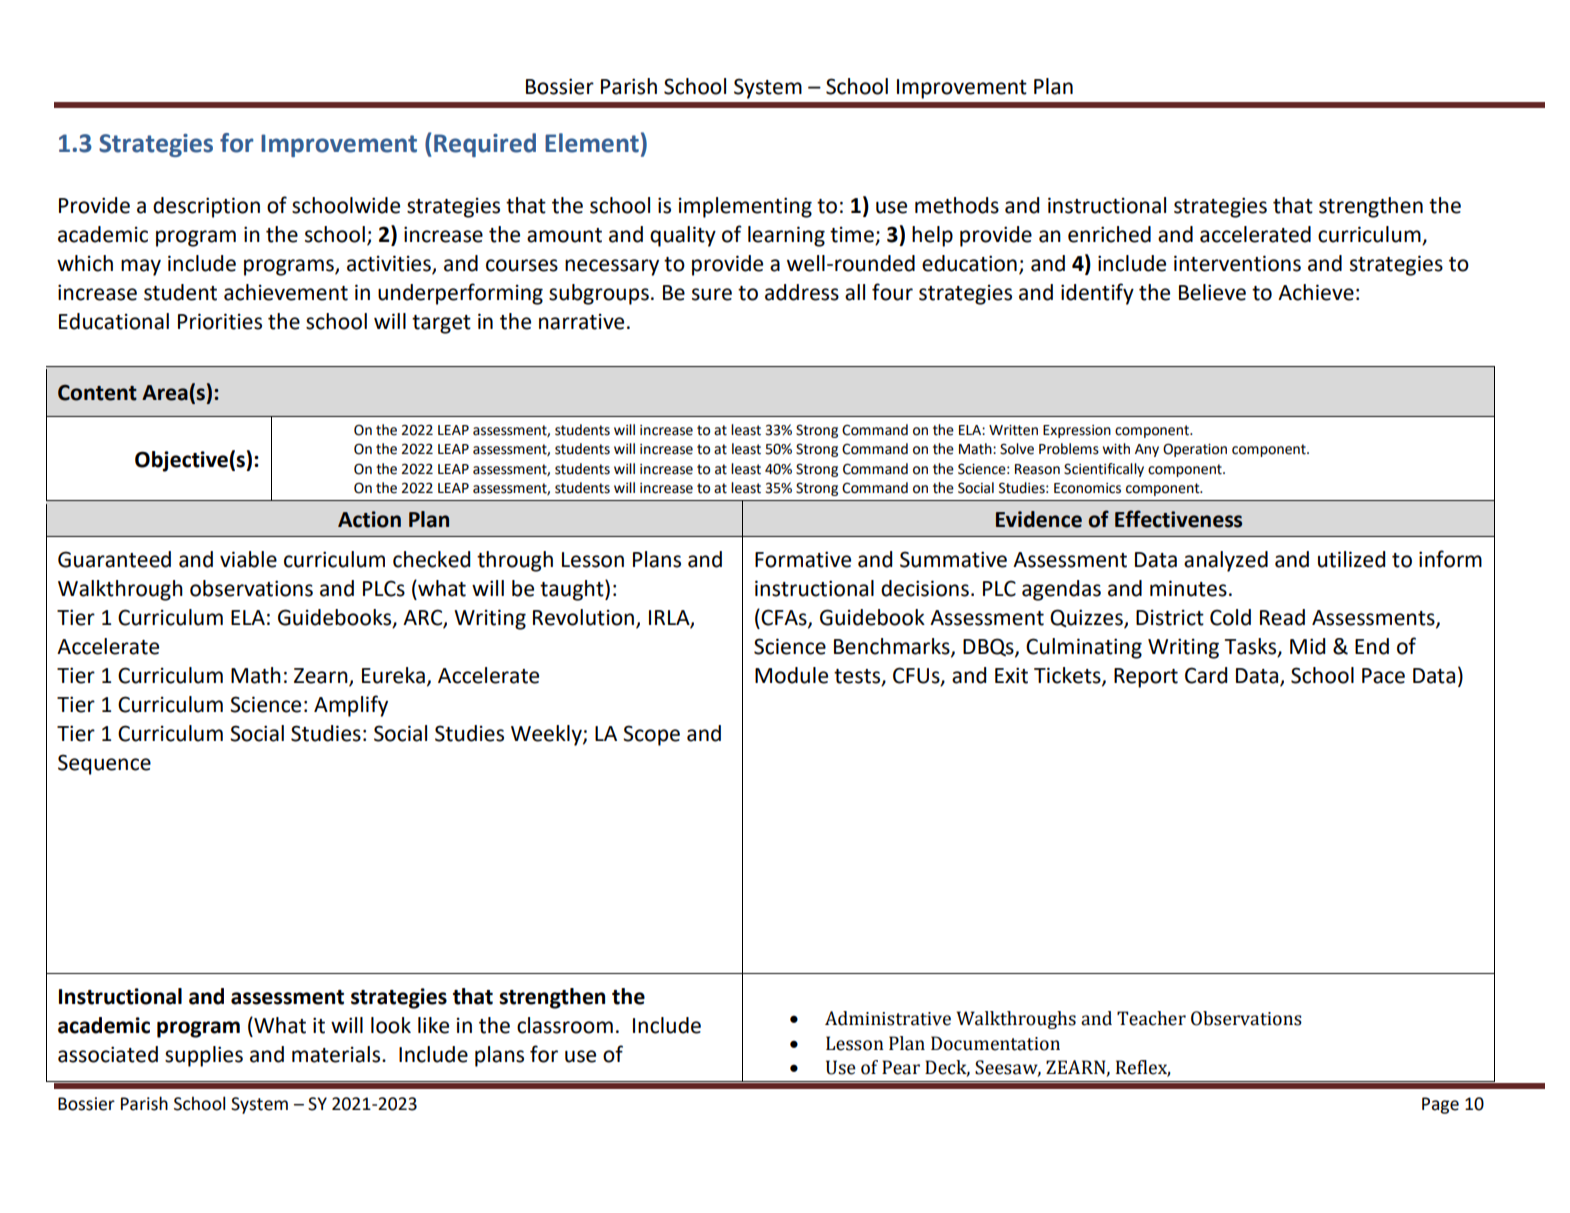 The height and width of the screenshot is (1213, 1570). Describe the element at coordinates (204, 1056) in the screenshot. I see `supplies` at that location.
